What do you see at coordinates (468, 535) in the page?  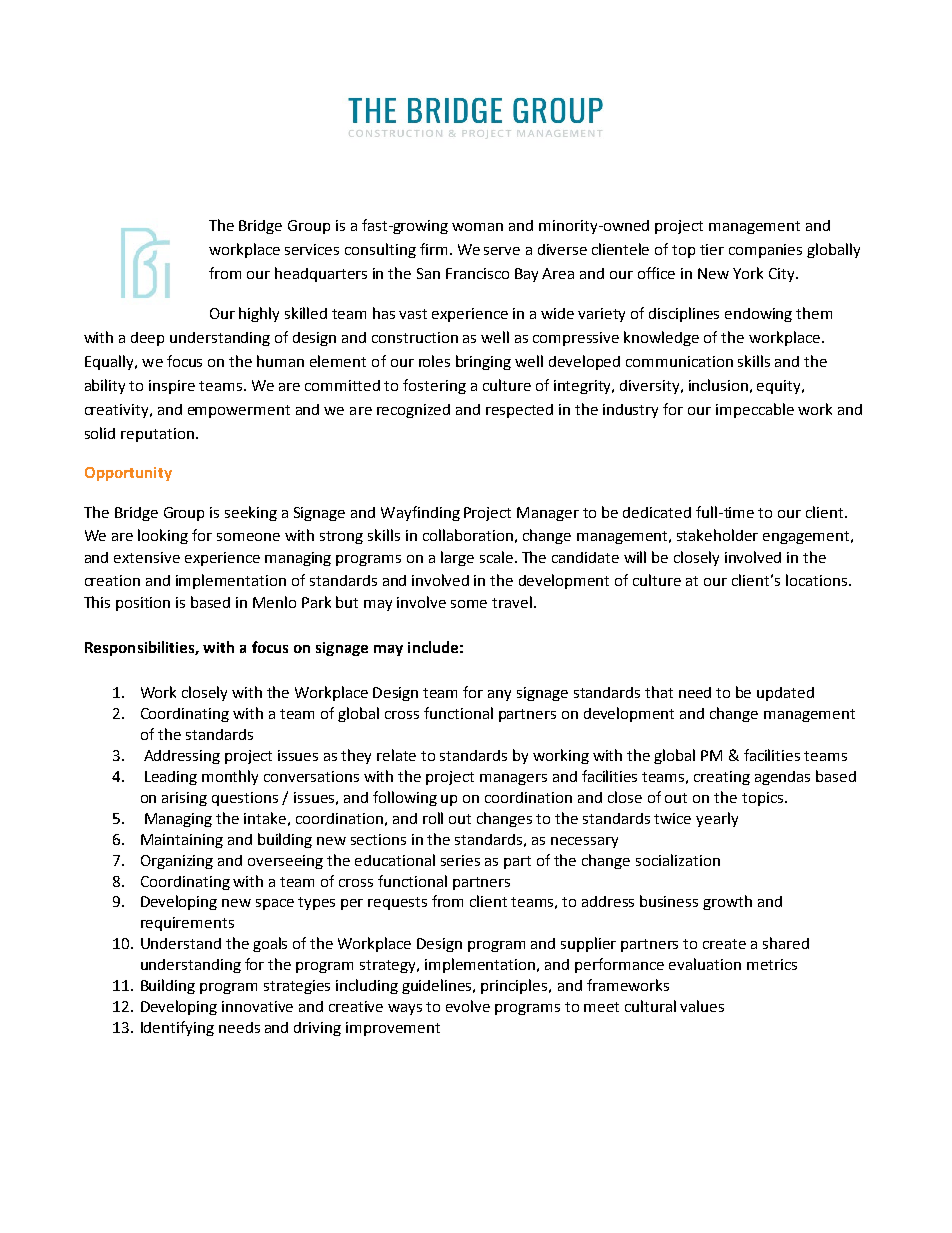 I see `collaboration` at bounding box center [468, 535].
